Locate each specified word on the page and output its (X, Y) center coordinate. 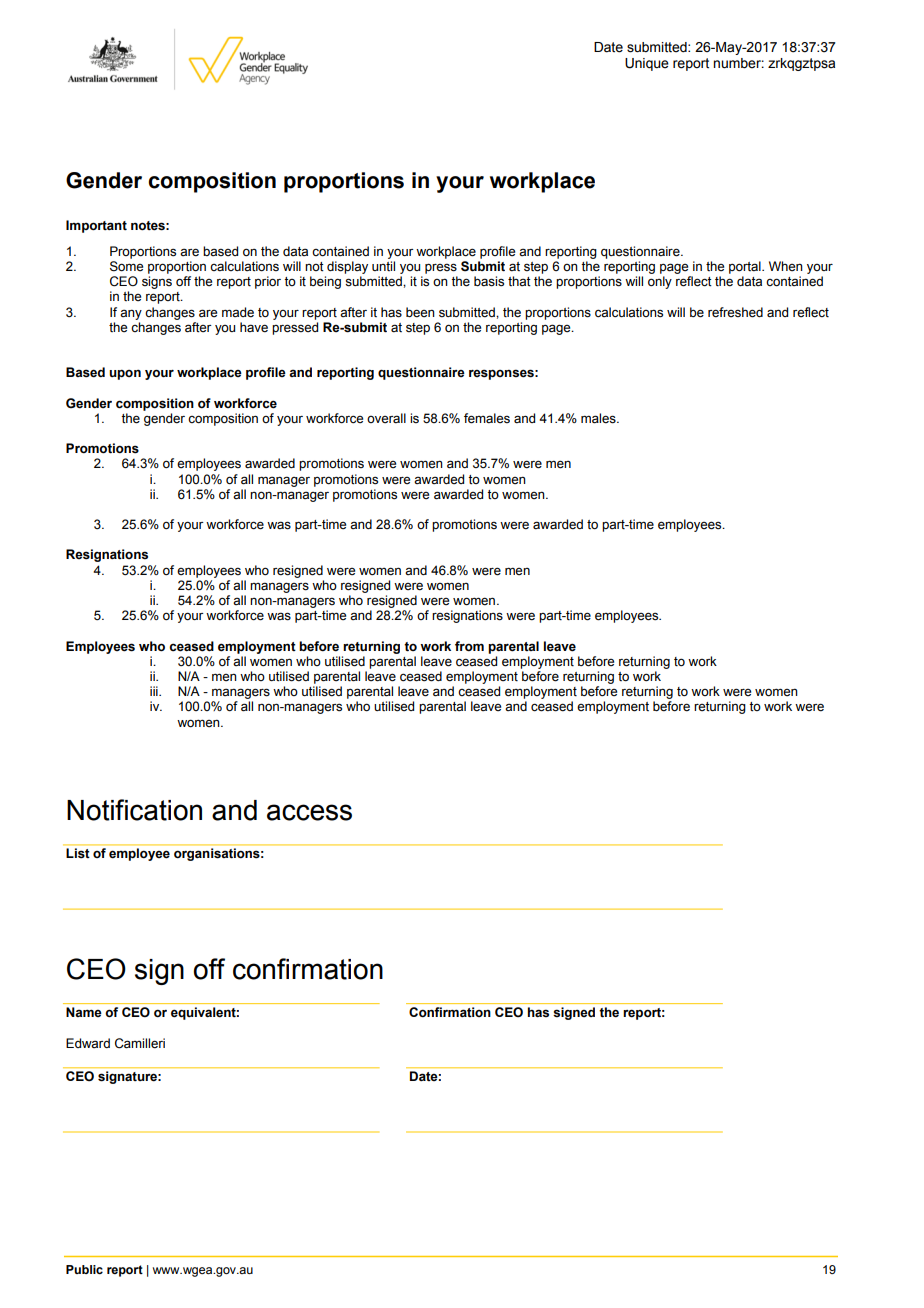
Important (96, 226)
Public (84, 1269)
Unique (647, 64)
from (469, 646)
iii (155, 691)
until (383, 266)
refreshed (735, 312)
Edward (88, 1043)
